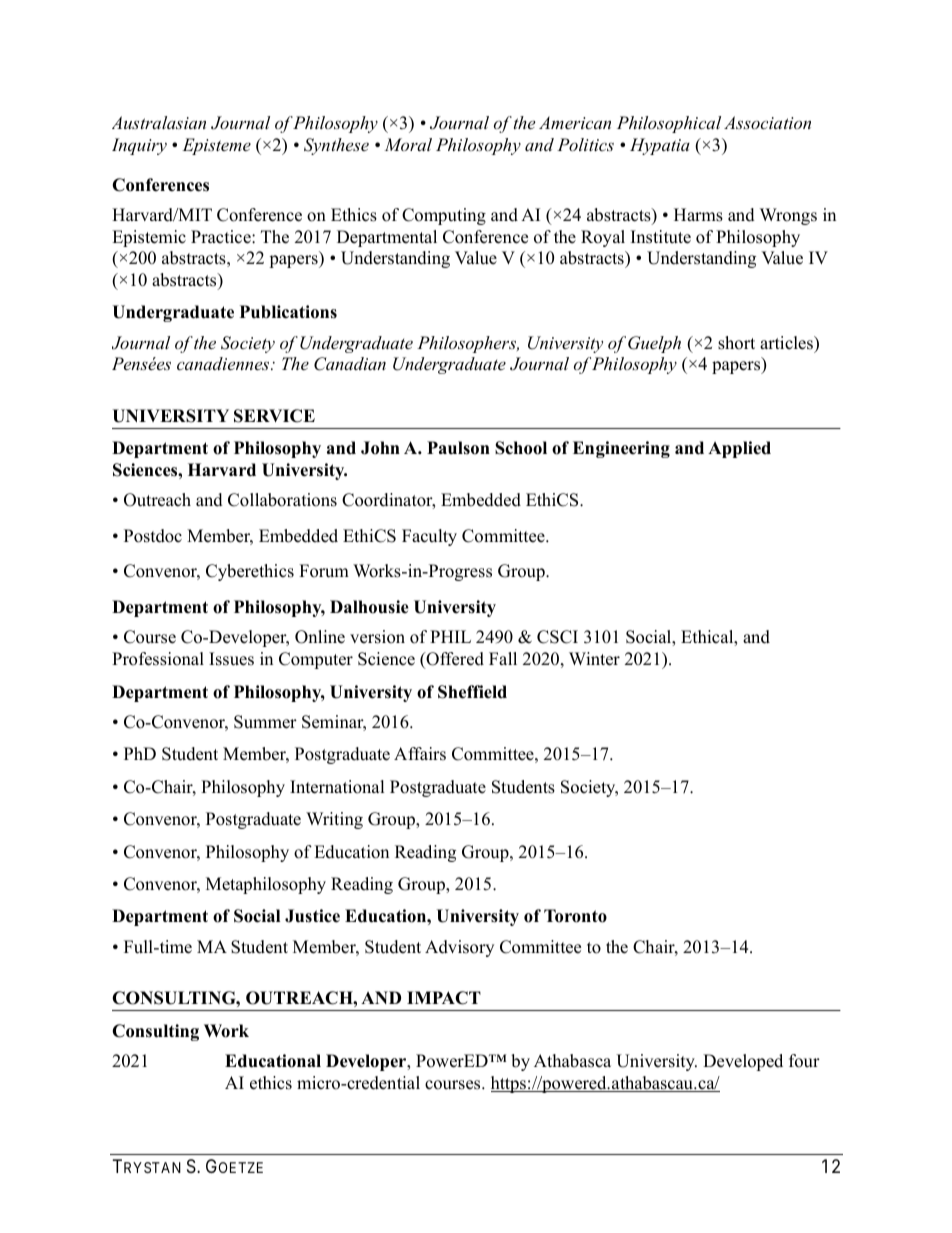 This screenshot has height=1233, width=952. I want to click on Issues, so click(231, 659).
